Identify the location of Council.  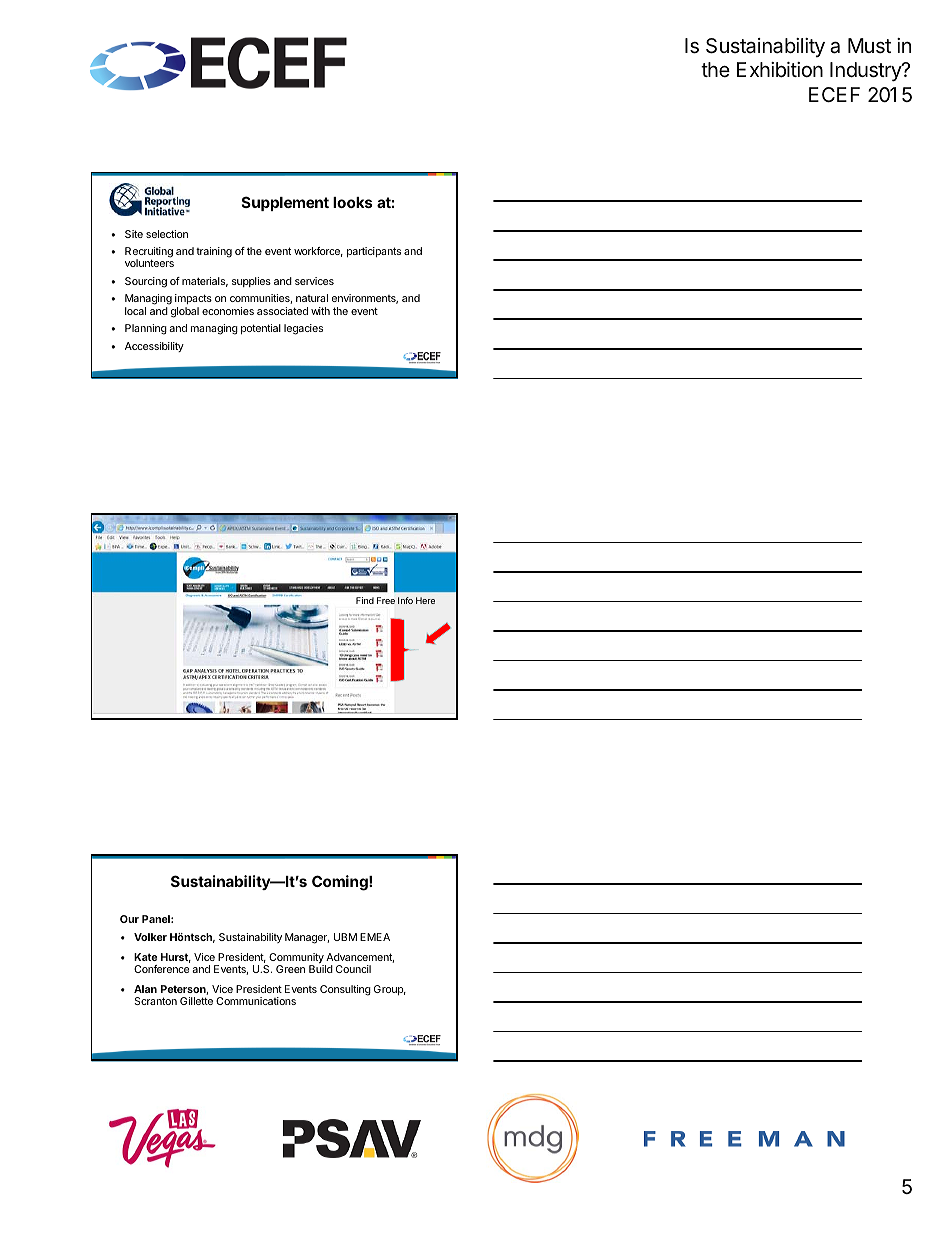
(353, 969).
